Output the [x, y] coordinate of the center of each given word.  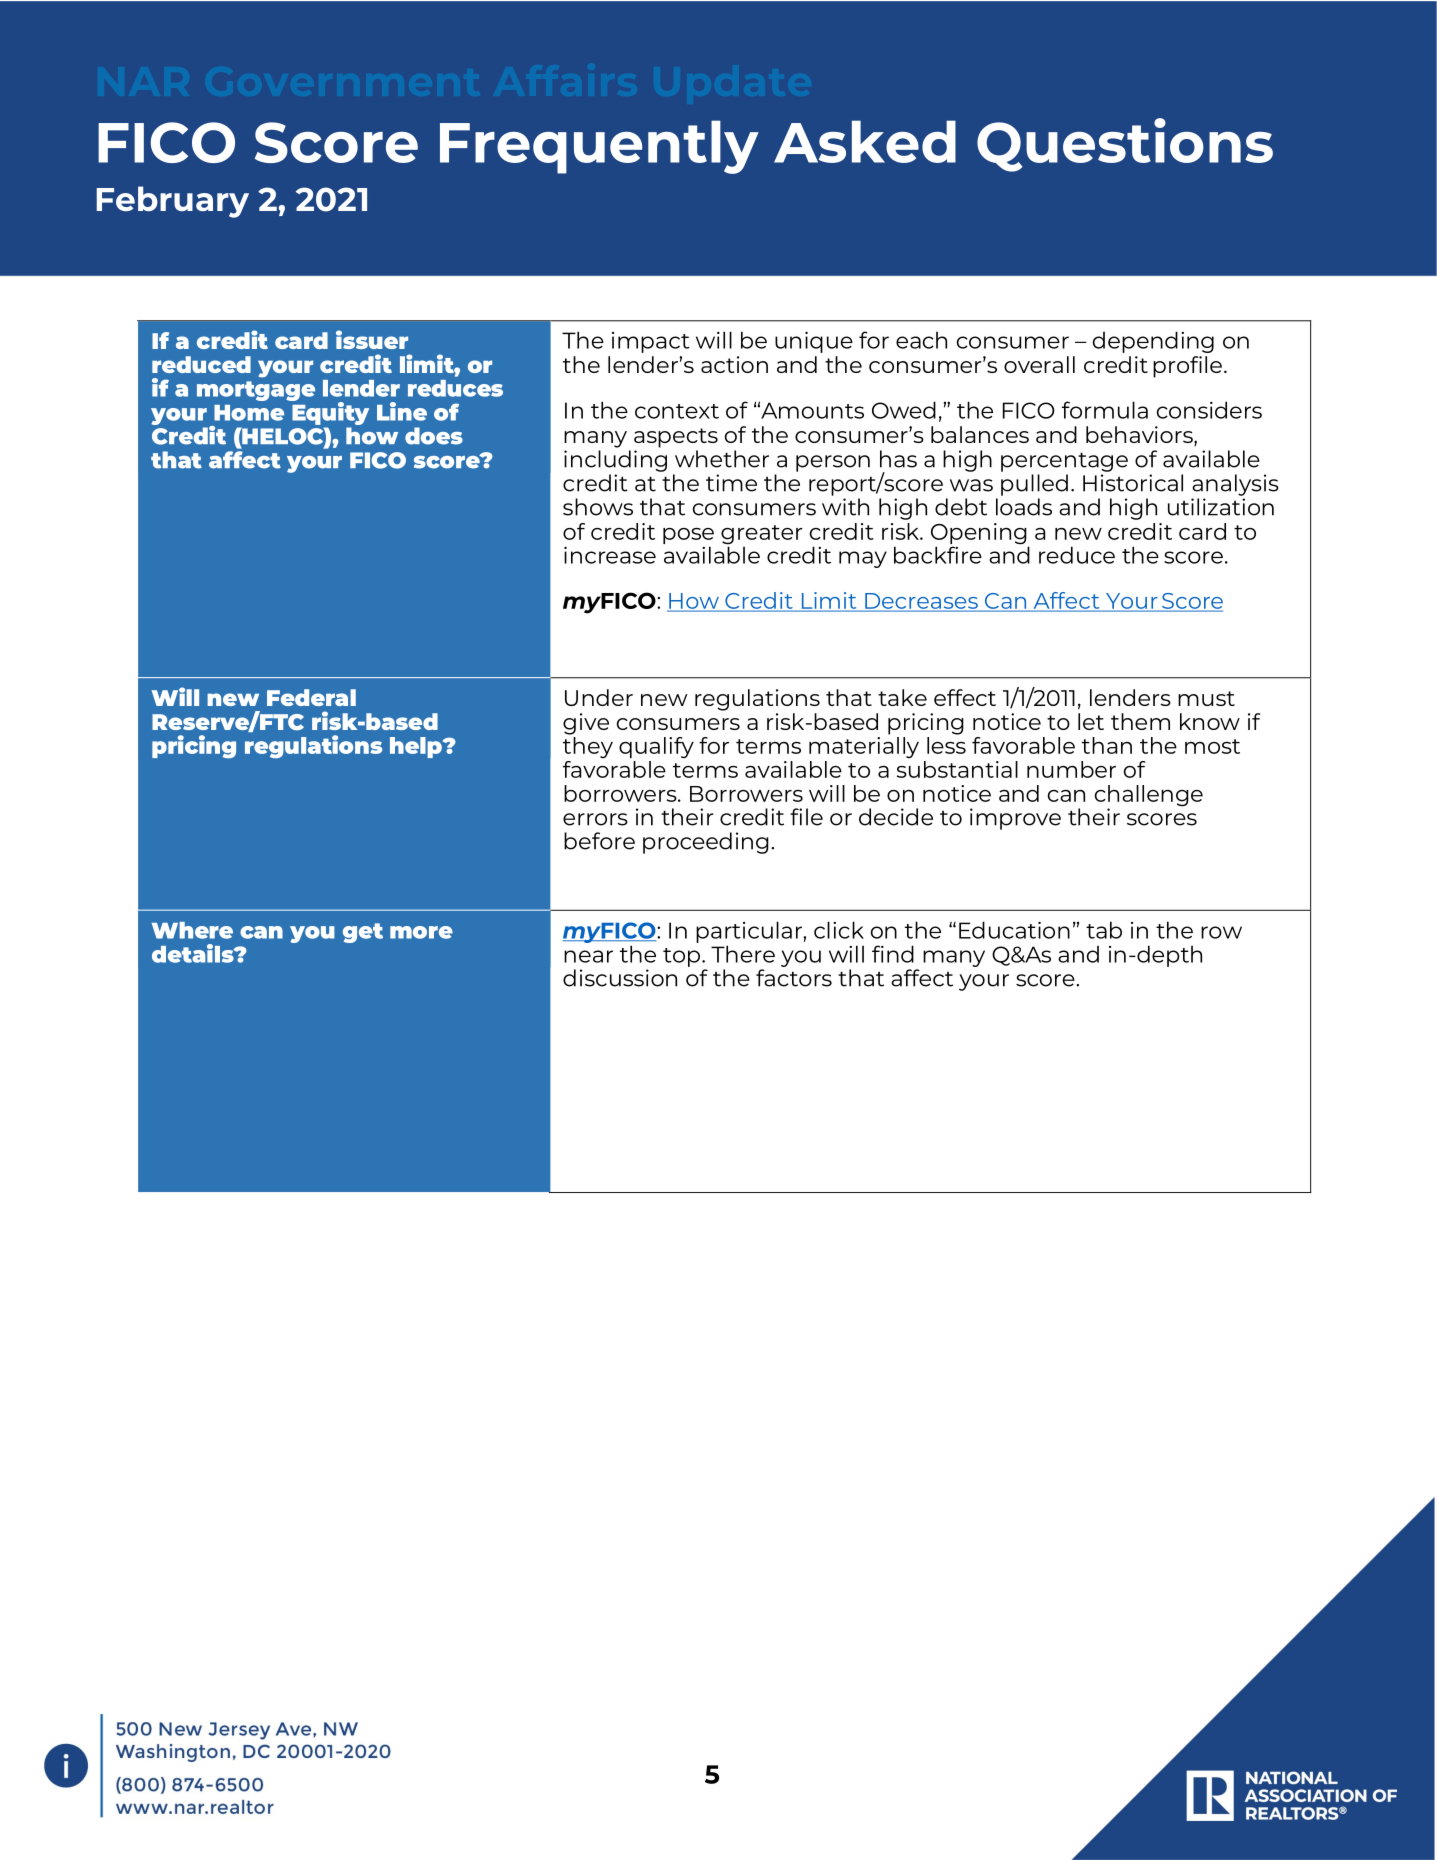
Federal [311, 697]
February [173, 202]
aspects [676, 438]
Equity [329, 412]
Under [599, 697]
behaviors [1140, 434]
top [681, 957]
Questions [1125, 145]
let [1091, 721]
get [363, 933]
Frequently [599, 147]
